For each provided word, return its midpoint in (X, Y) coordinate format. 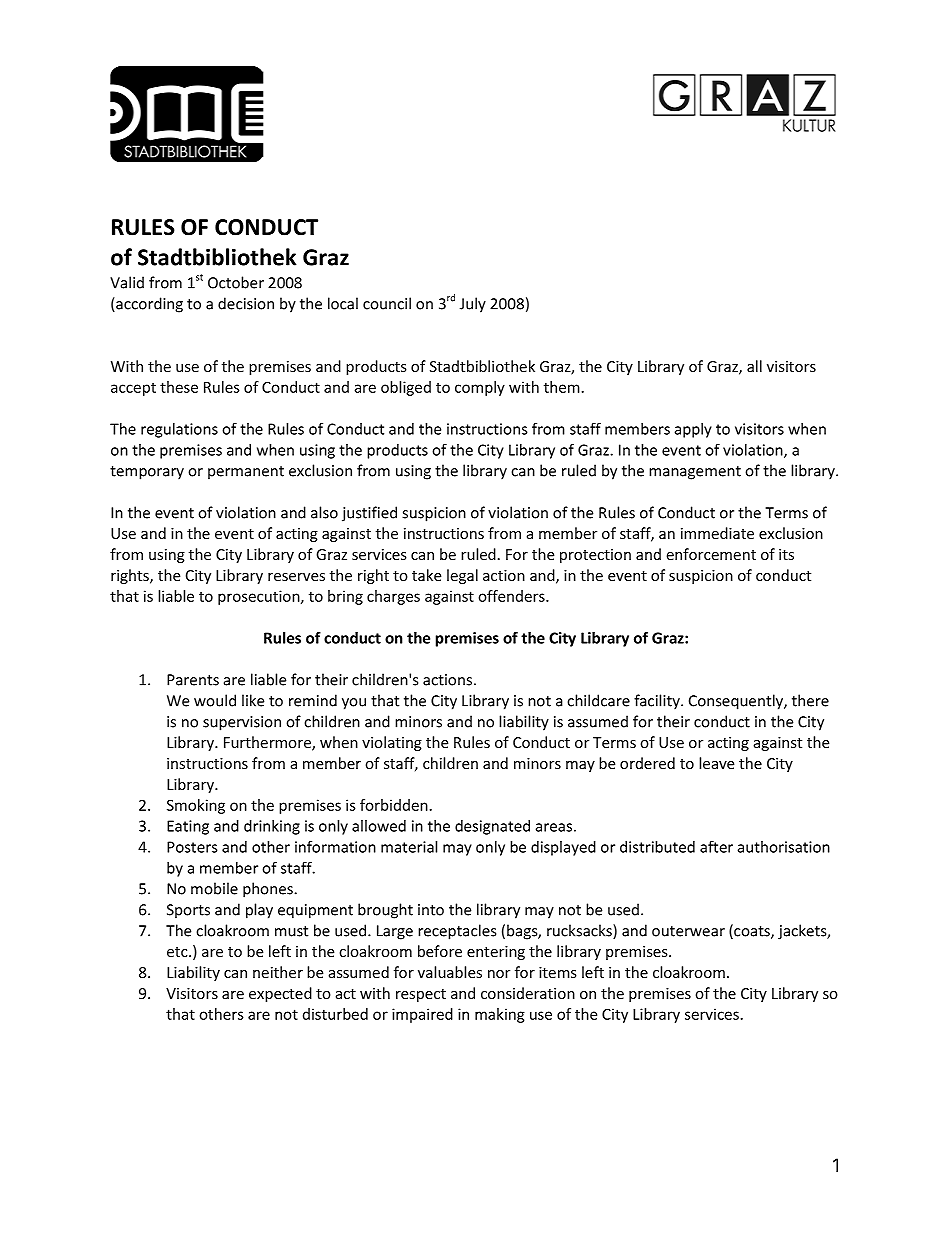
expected (280, 994)
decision (246, 303)
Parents (193, 680)
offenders (512, 596)
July (473, 305)
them (562, 387)
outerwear (688, 931)
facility (658, 702)
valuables (450, 972)
